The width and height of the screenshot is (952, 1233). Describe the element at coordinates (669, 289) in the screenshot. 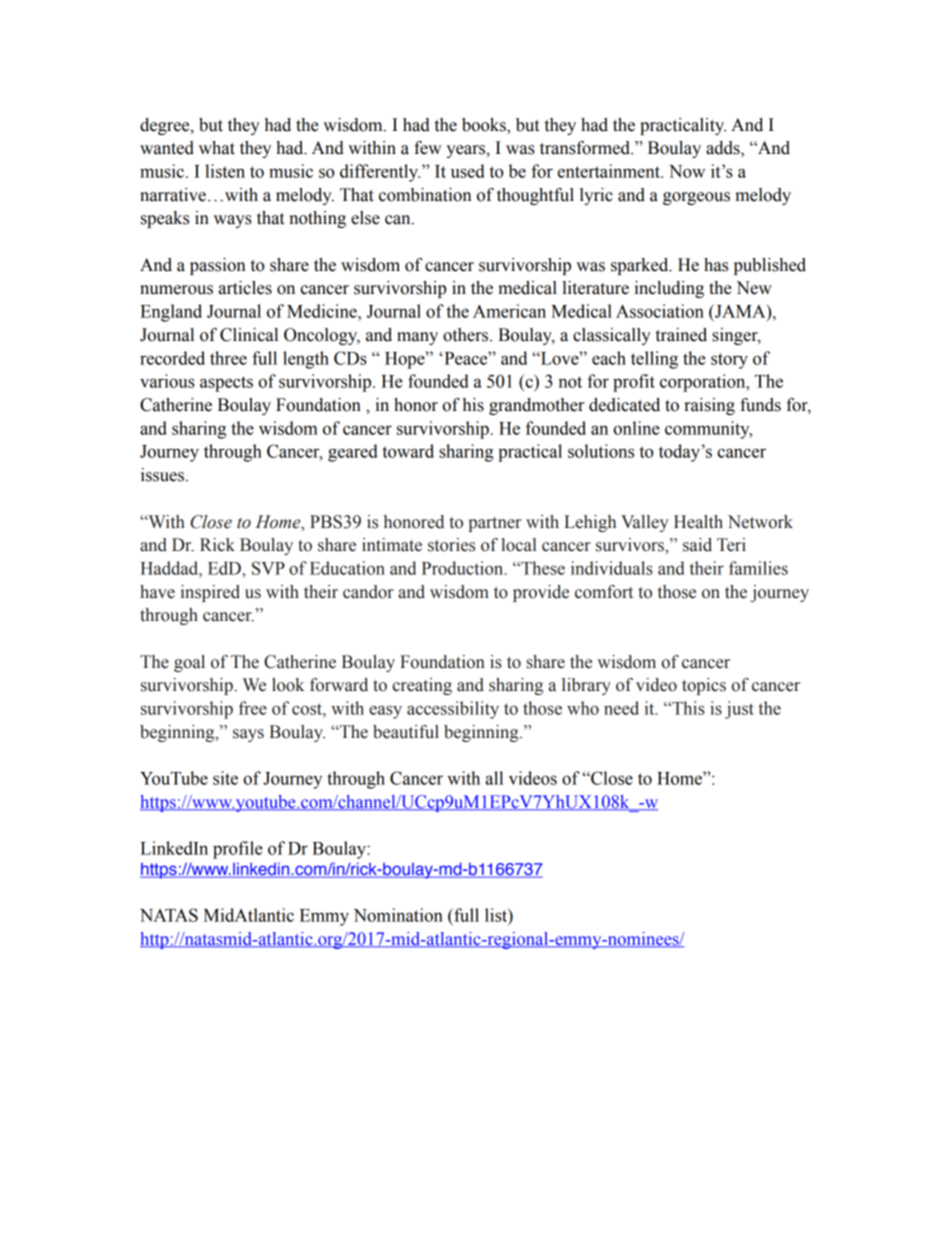

I see `including` at that location.
